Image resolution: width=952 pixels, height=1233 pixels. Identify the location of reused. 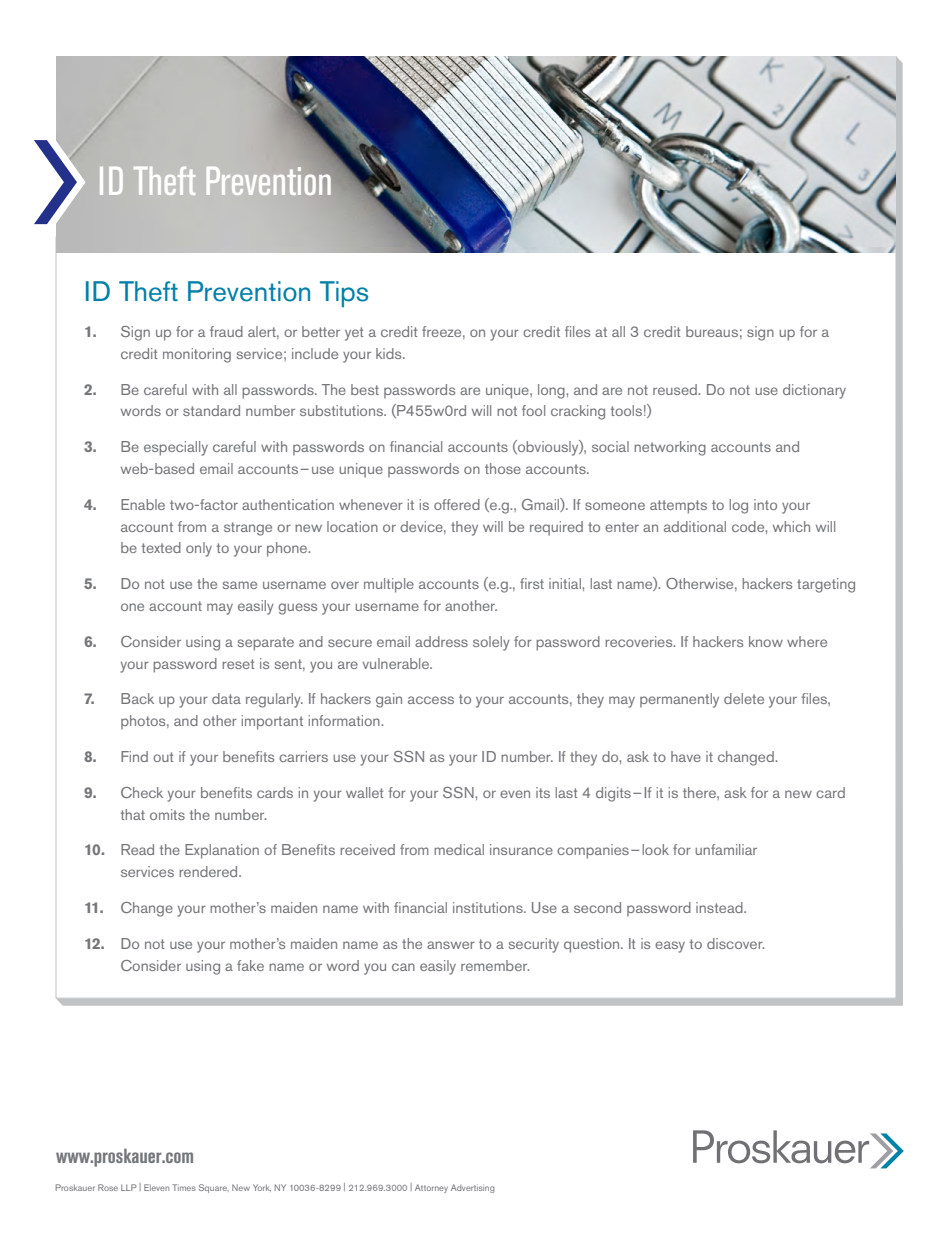
(676, 389).
